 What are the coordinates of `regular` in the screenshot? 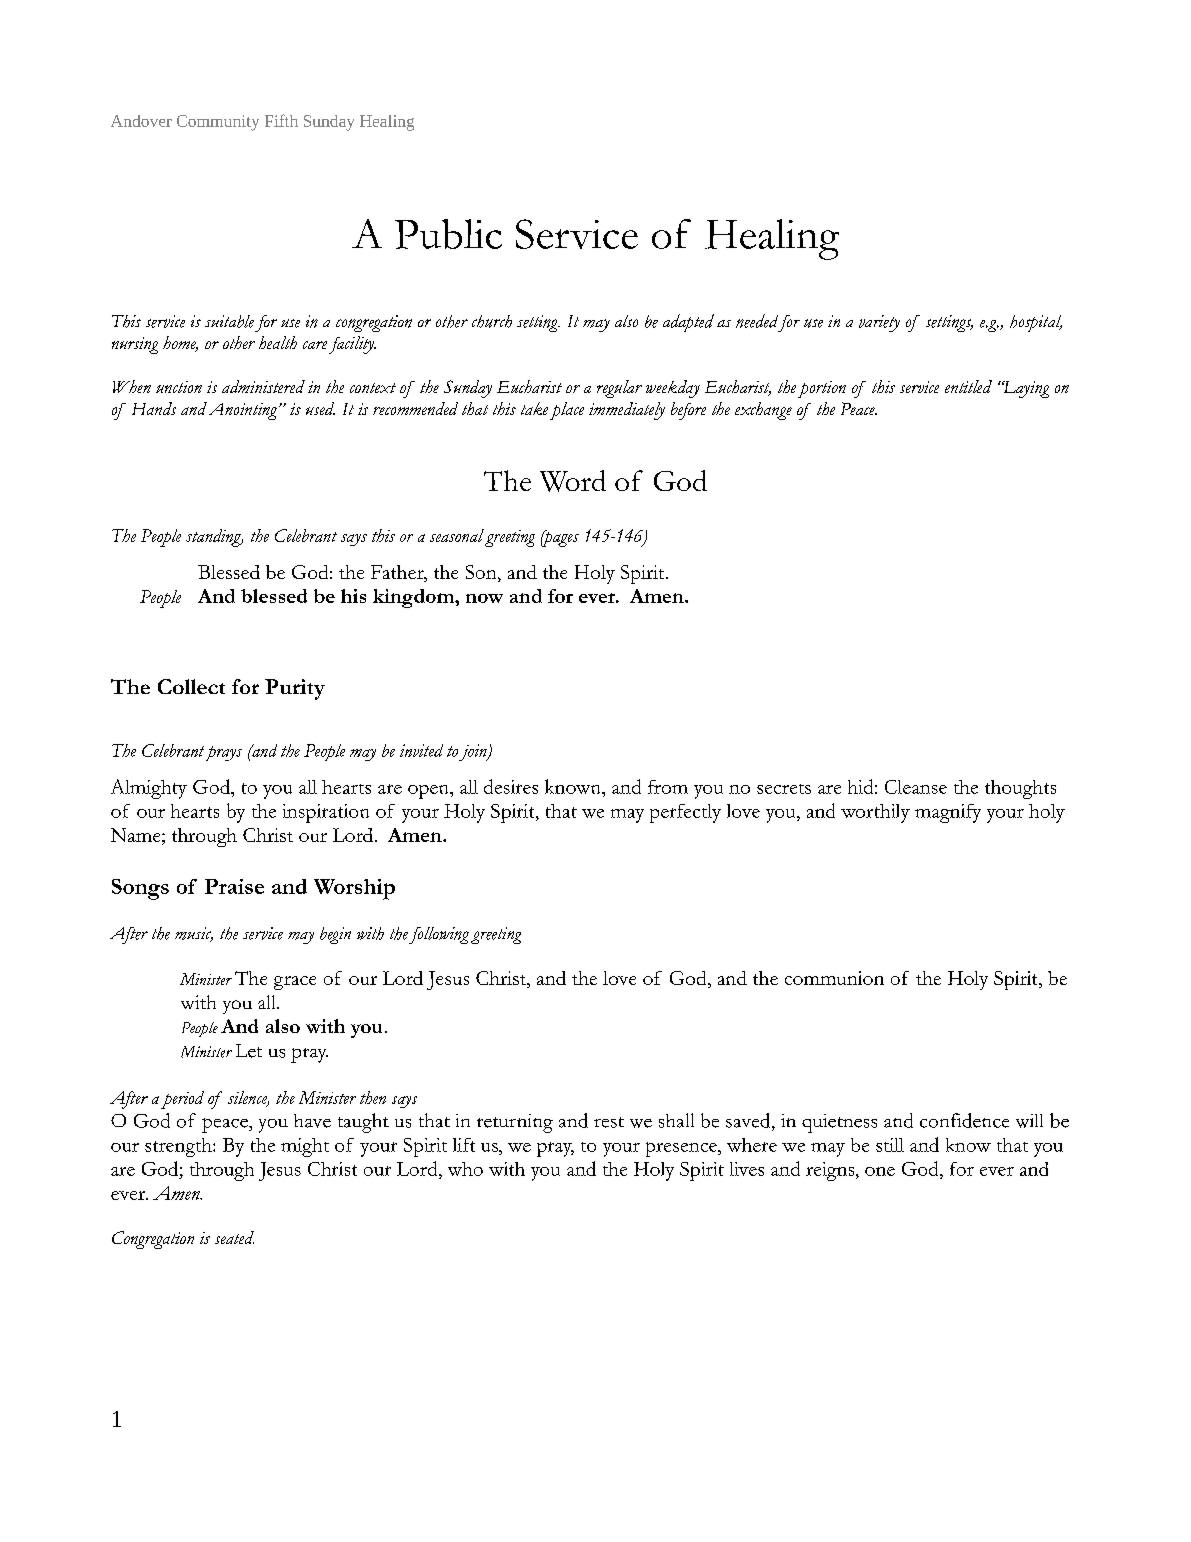 It's located at (619, 389).
